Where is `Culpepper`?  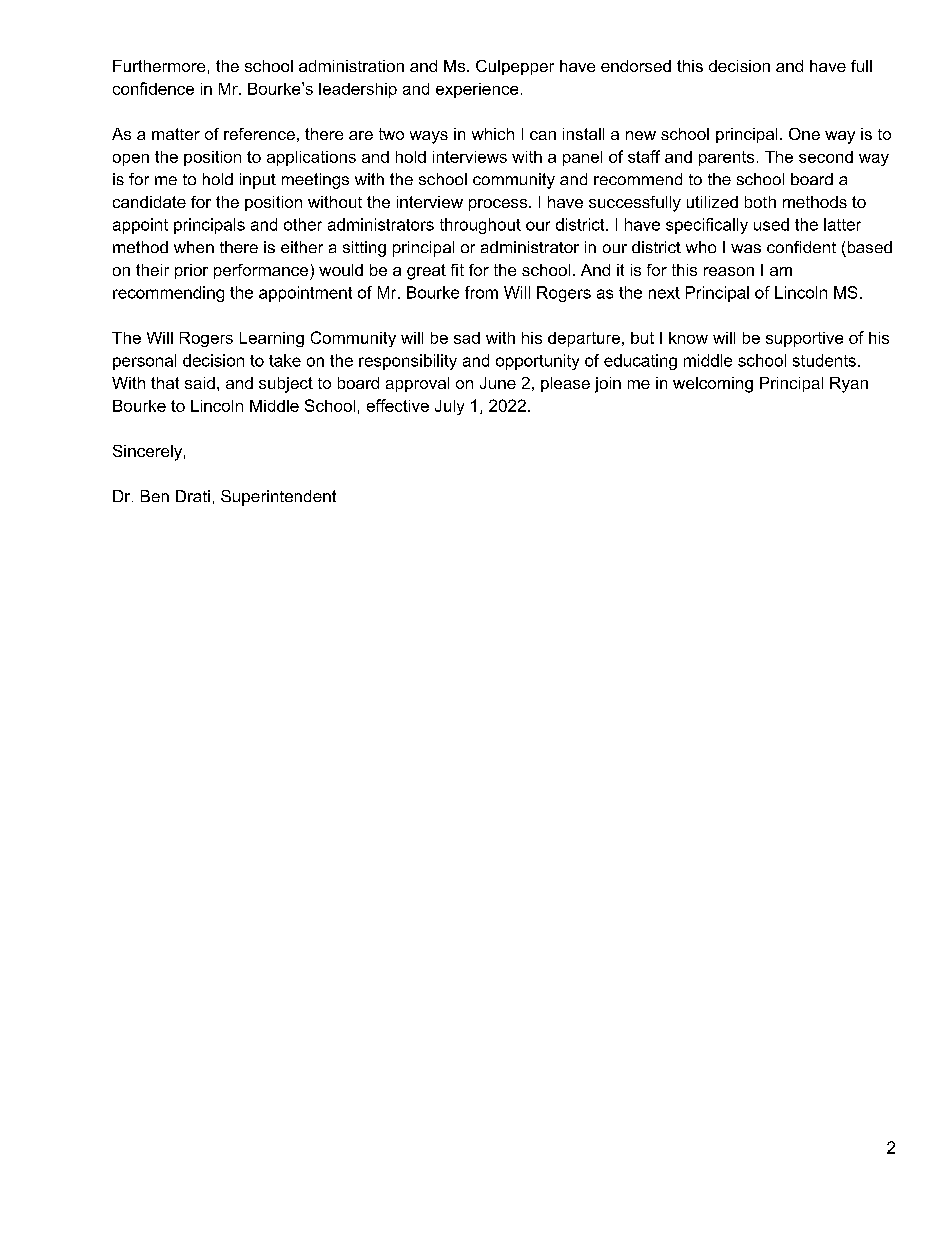
Culpepper is located at coordinates (515, 67).
